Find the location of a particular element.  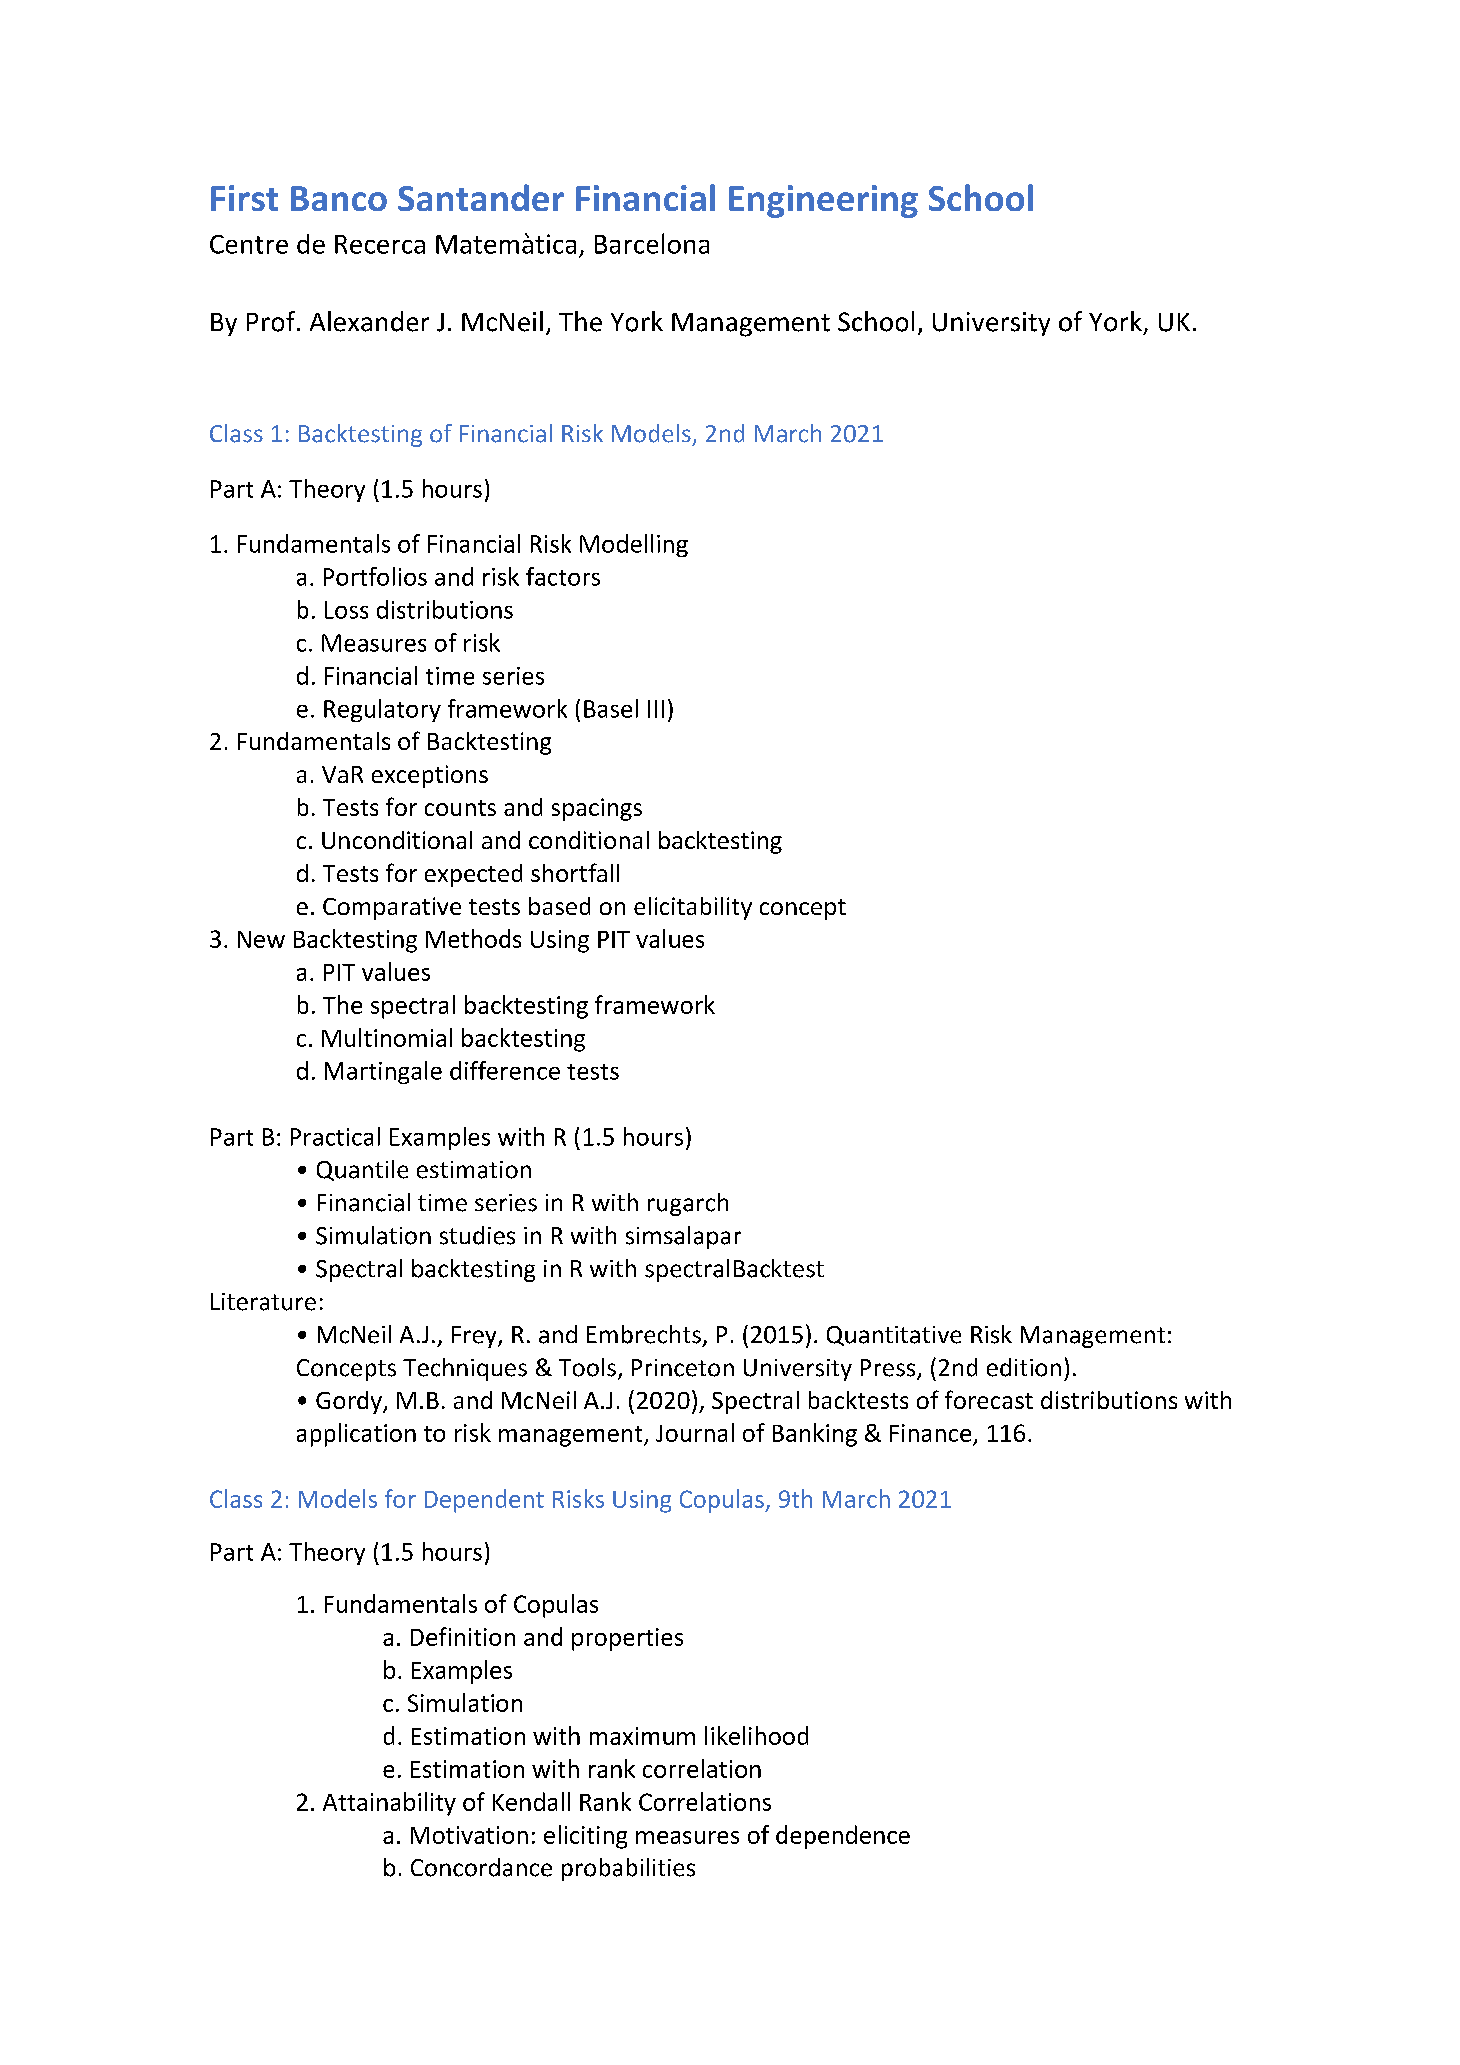

Regulatory is located at coordinates (382, 710).
